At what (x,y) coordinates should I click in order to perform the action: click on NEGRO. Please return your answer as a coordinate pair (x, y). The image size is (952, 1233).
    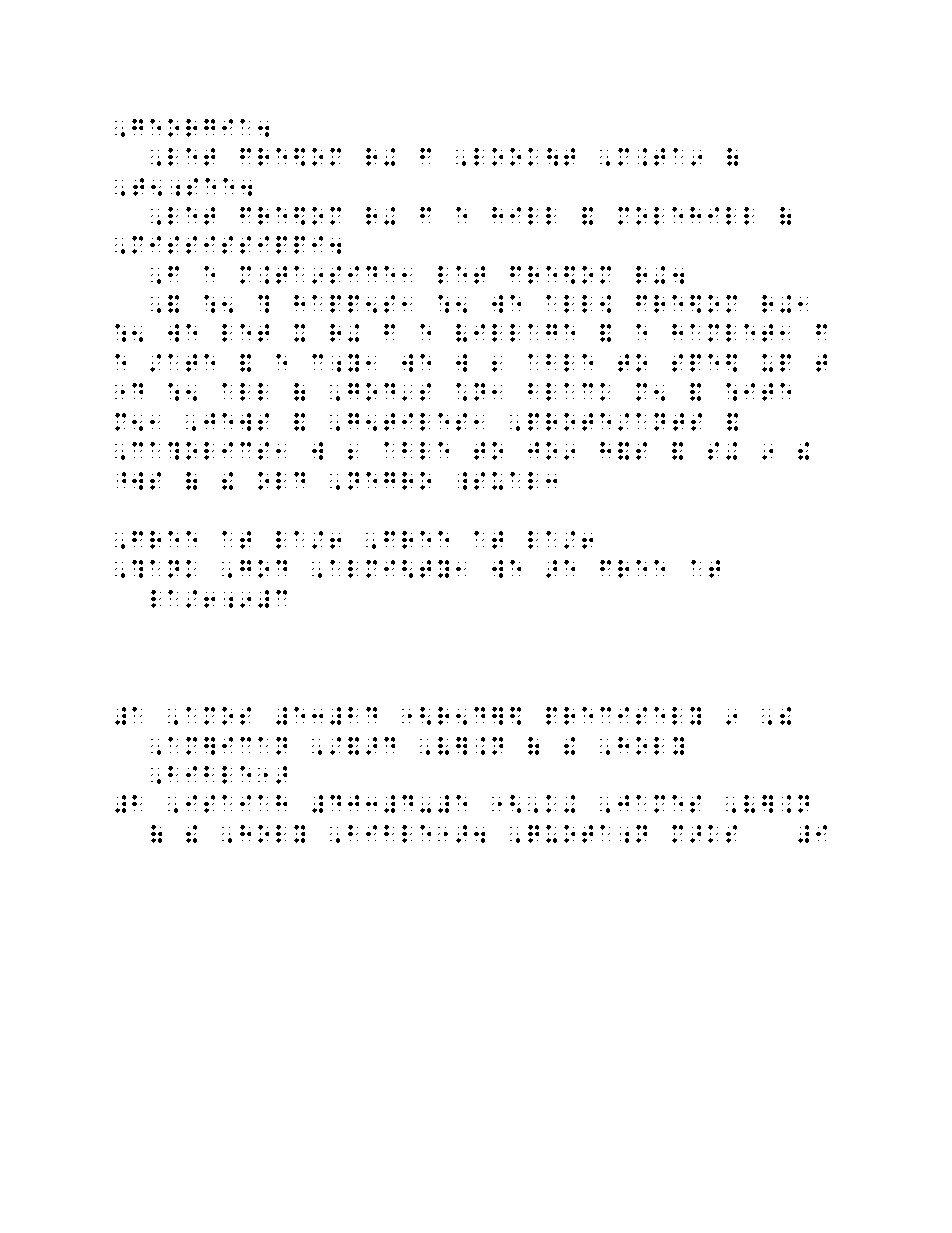
    Looking at the image, I should click on (389, 481).
